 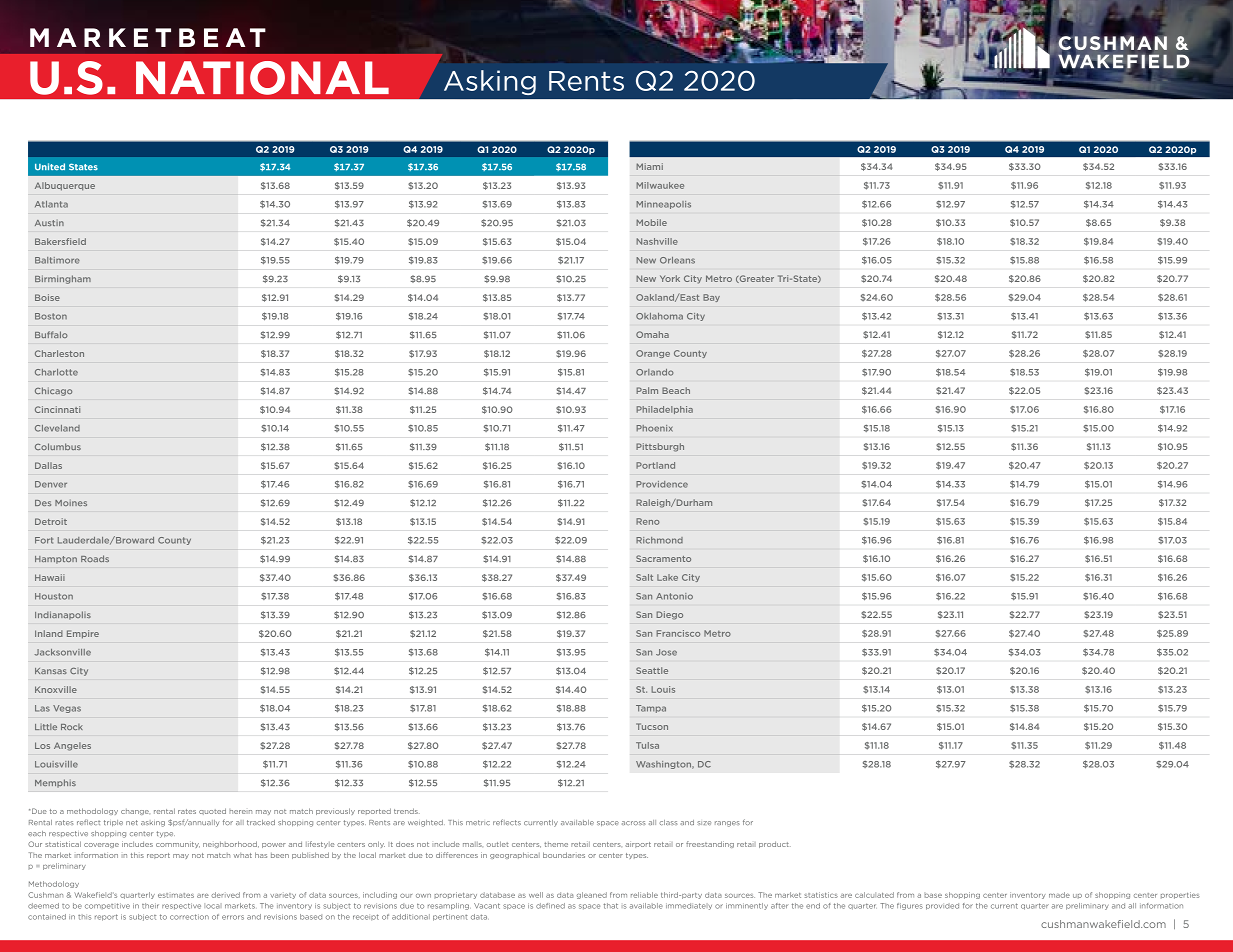 I want to click on Portland, so click(x=655, y=465).
